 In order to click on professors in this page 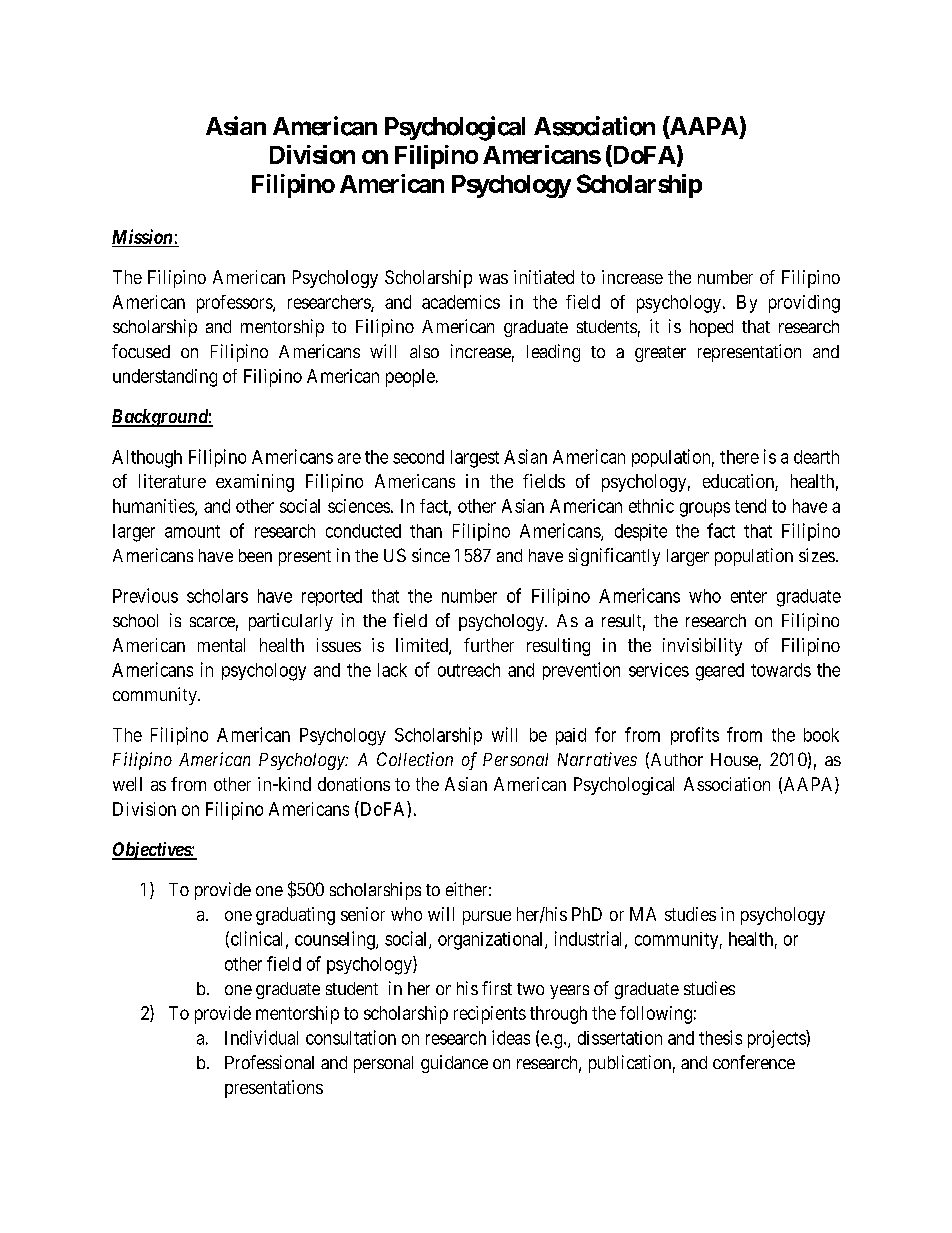, I will do `click(235, 304)`.
